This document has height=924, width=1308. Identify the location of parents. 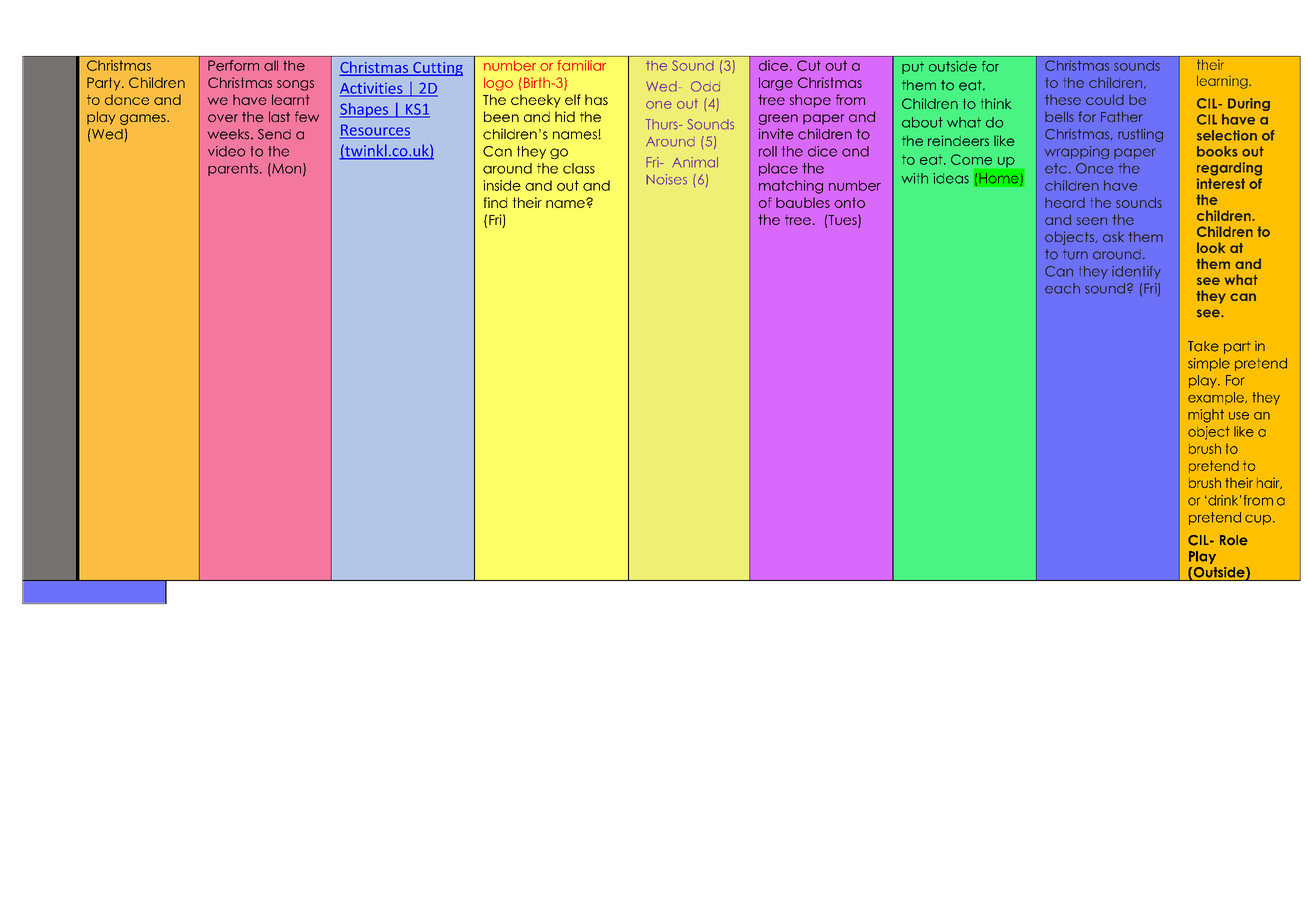
(234, 169).
